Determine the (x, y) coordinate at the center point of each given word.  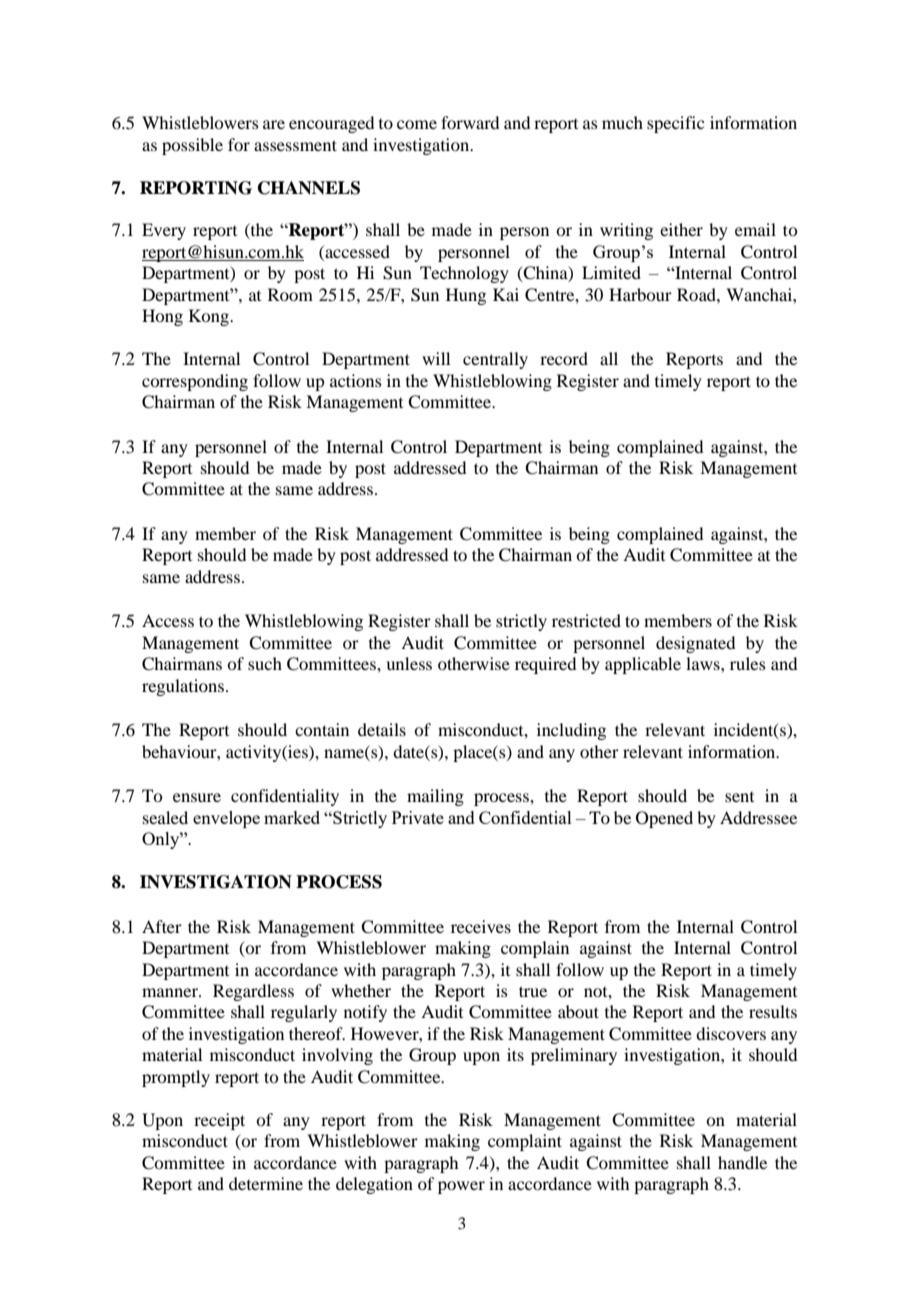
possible (192, 146)
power (461, 1187)
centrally (495, 360)
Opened (664, 819)
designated (695, 644)
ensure (197, 797)
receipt (219, 1121)
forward (470, 122)
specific (675, 124)
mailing (435, 797)
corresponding (195, 382)
